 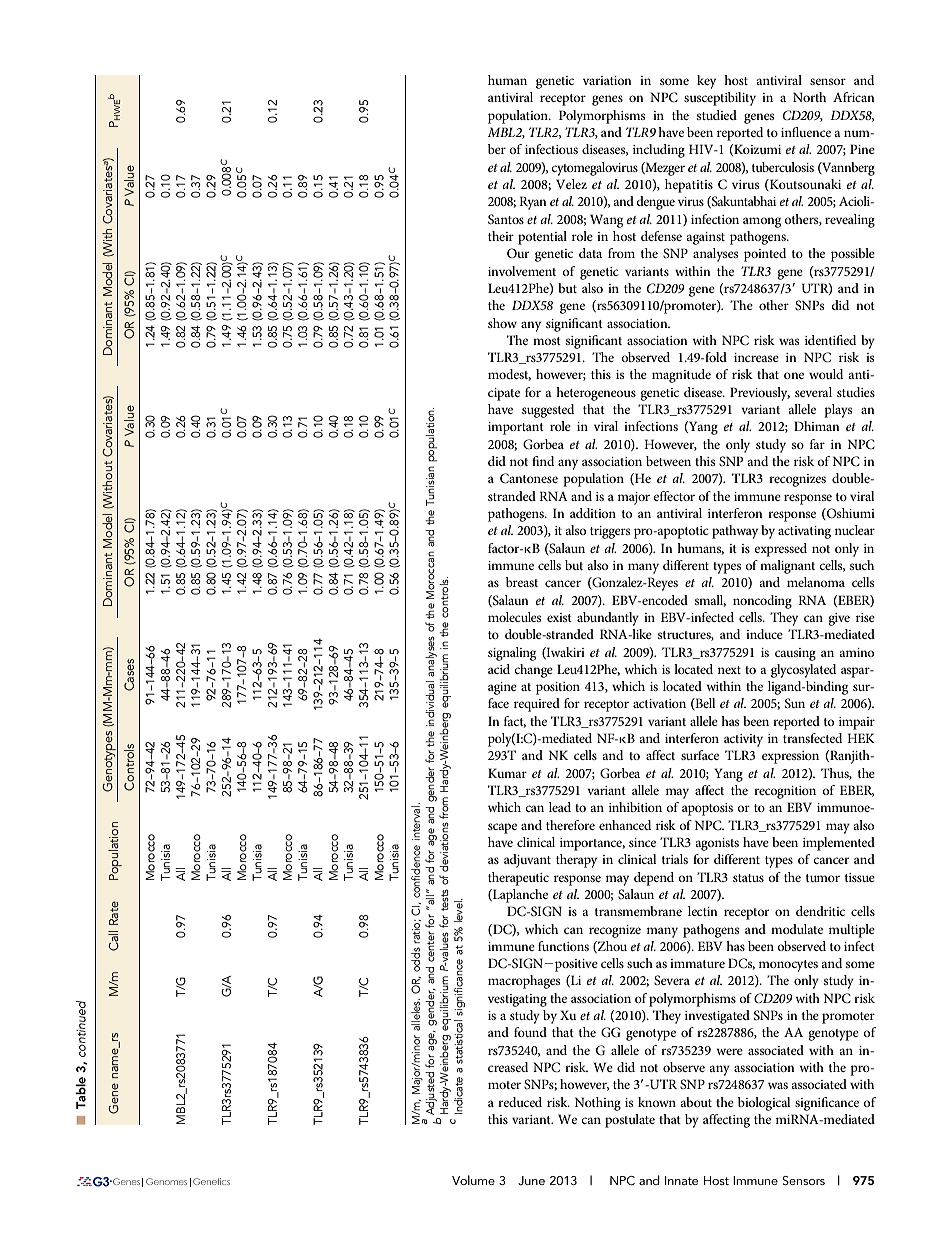 What do you see at coordinates (659, 151) in the screenshot?
I see `including` at bounding box center [659, 151].
